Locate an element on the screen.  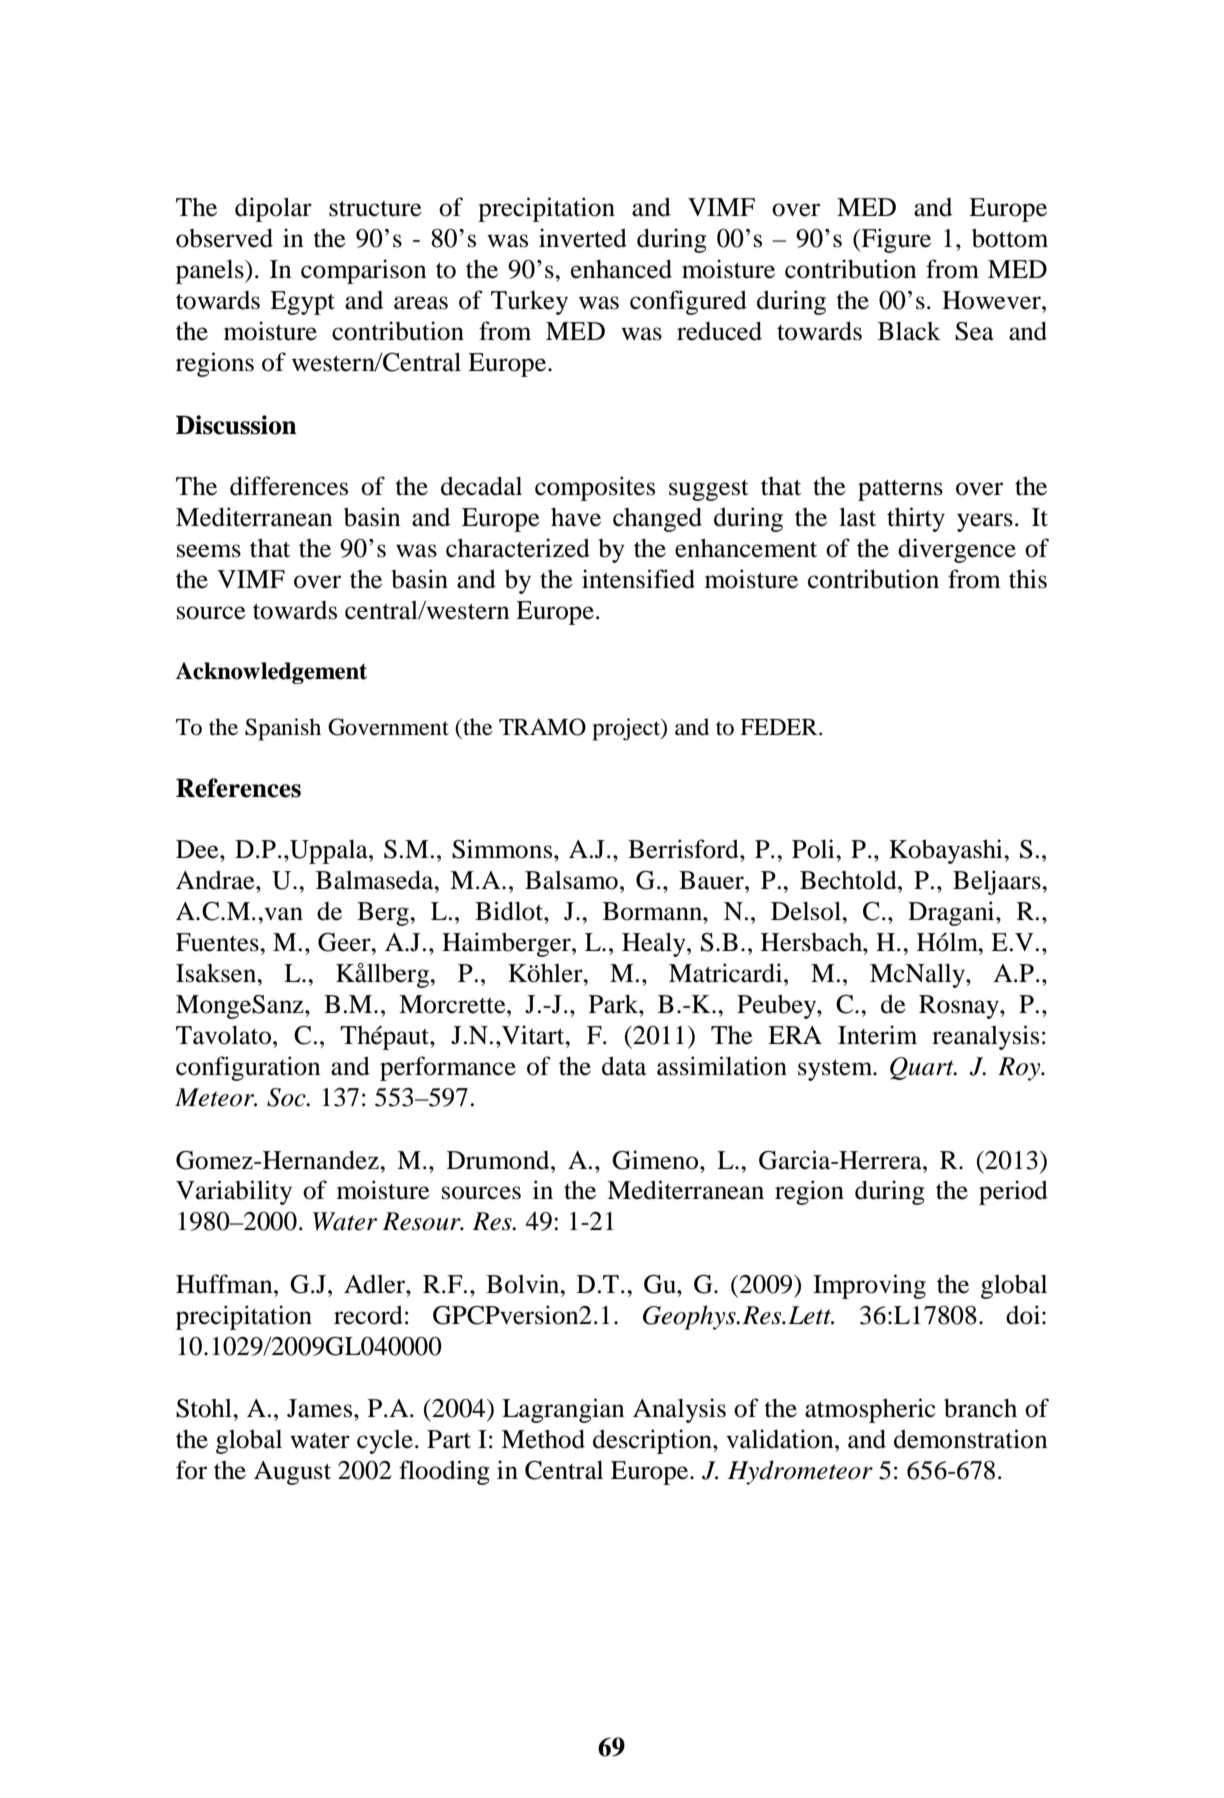
data is located at coordinates (624, 1066).
